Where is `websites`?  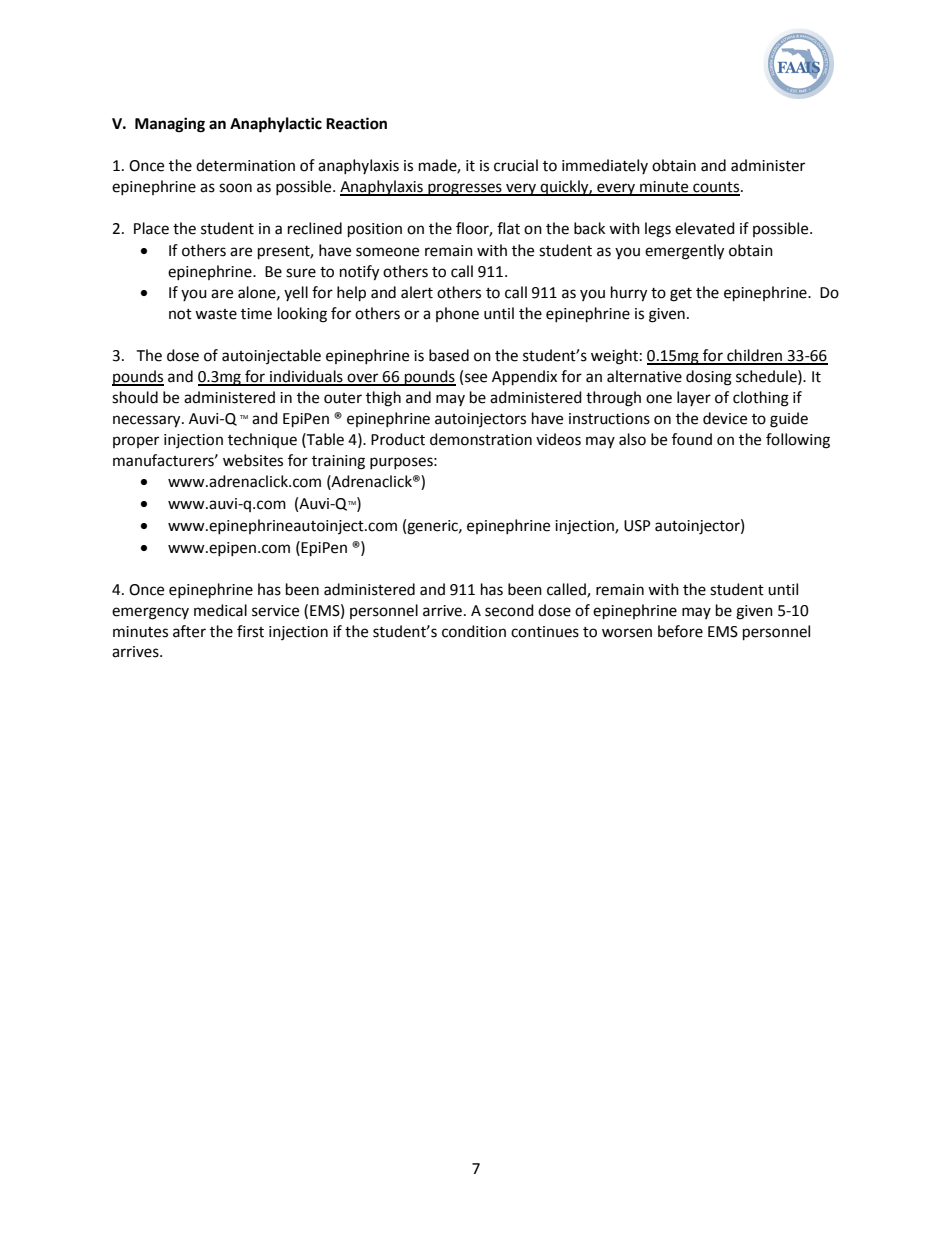 websites is located at coordinates (253, 460).
